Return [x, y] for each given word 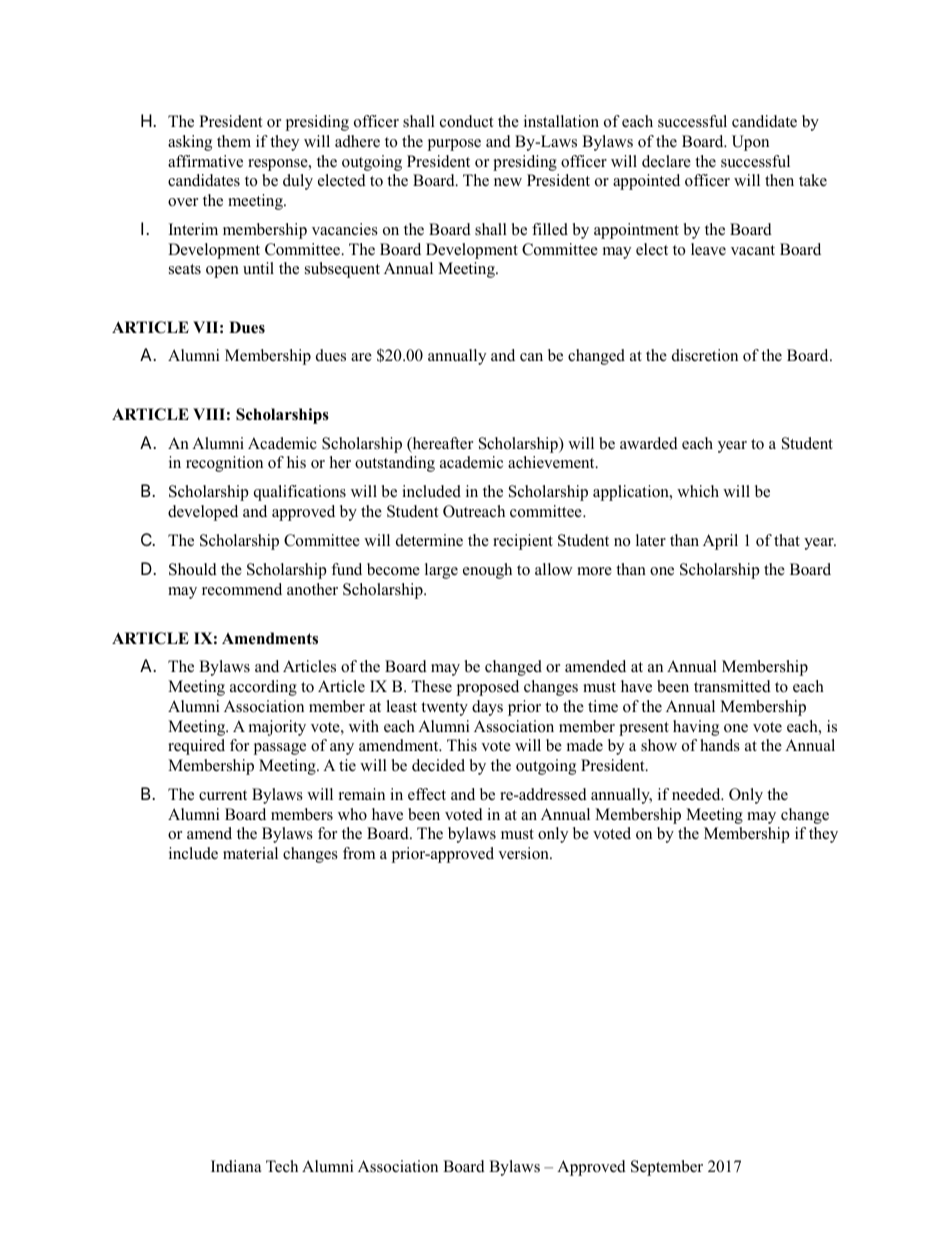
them [234, 141]
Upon [750, 143]
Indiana [236, 1166]
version [524, 853]
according [263, 688]
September [667, 1168]
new [508, 182]
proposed [487, 688]
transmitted [732, 686]
